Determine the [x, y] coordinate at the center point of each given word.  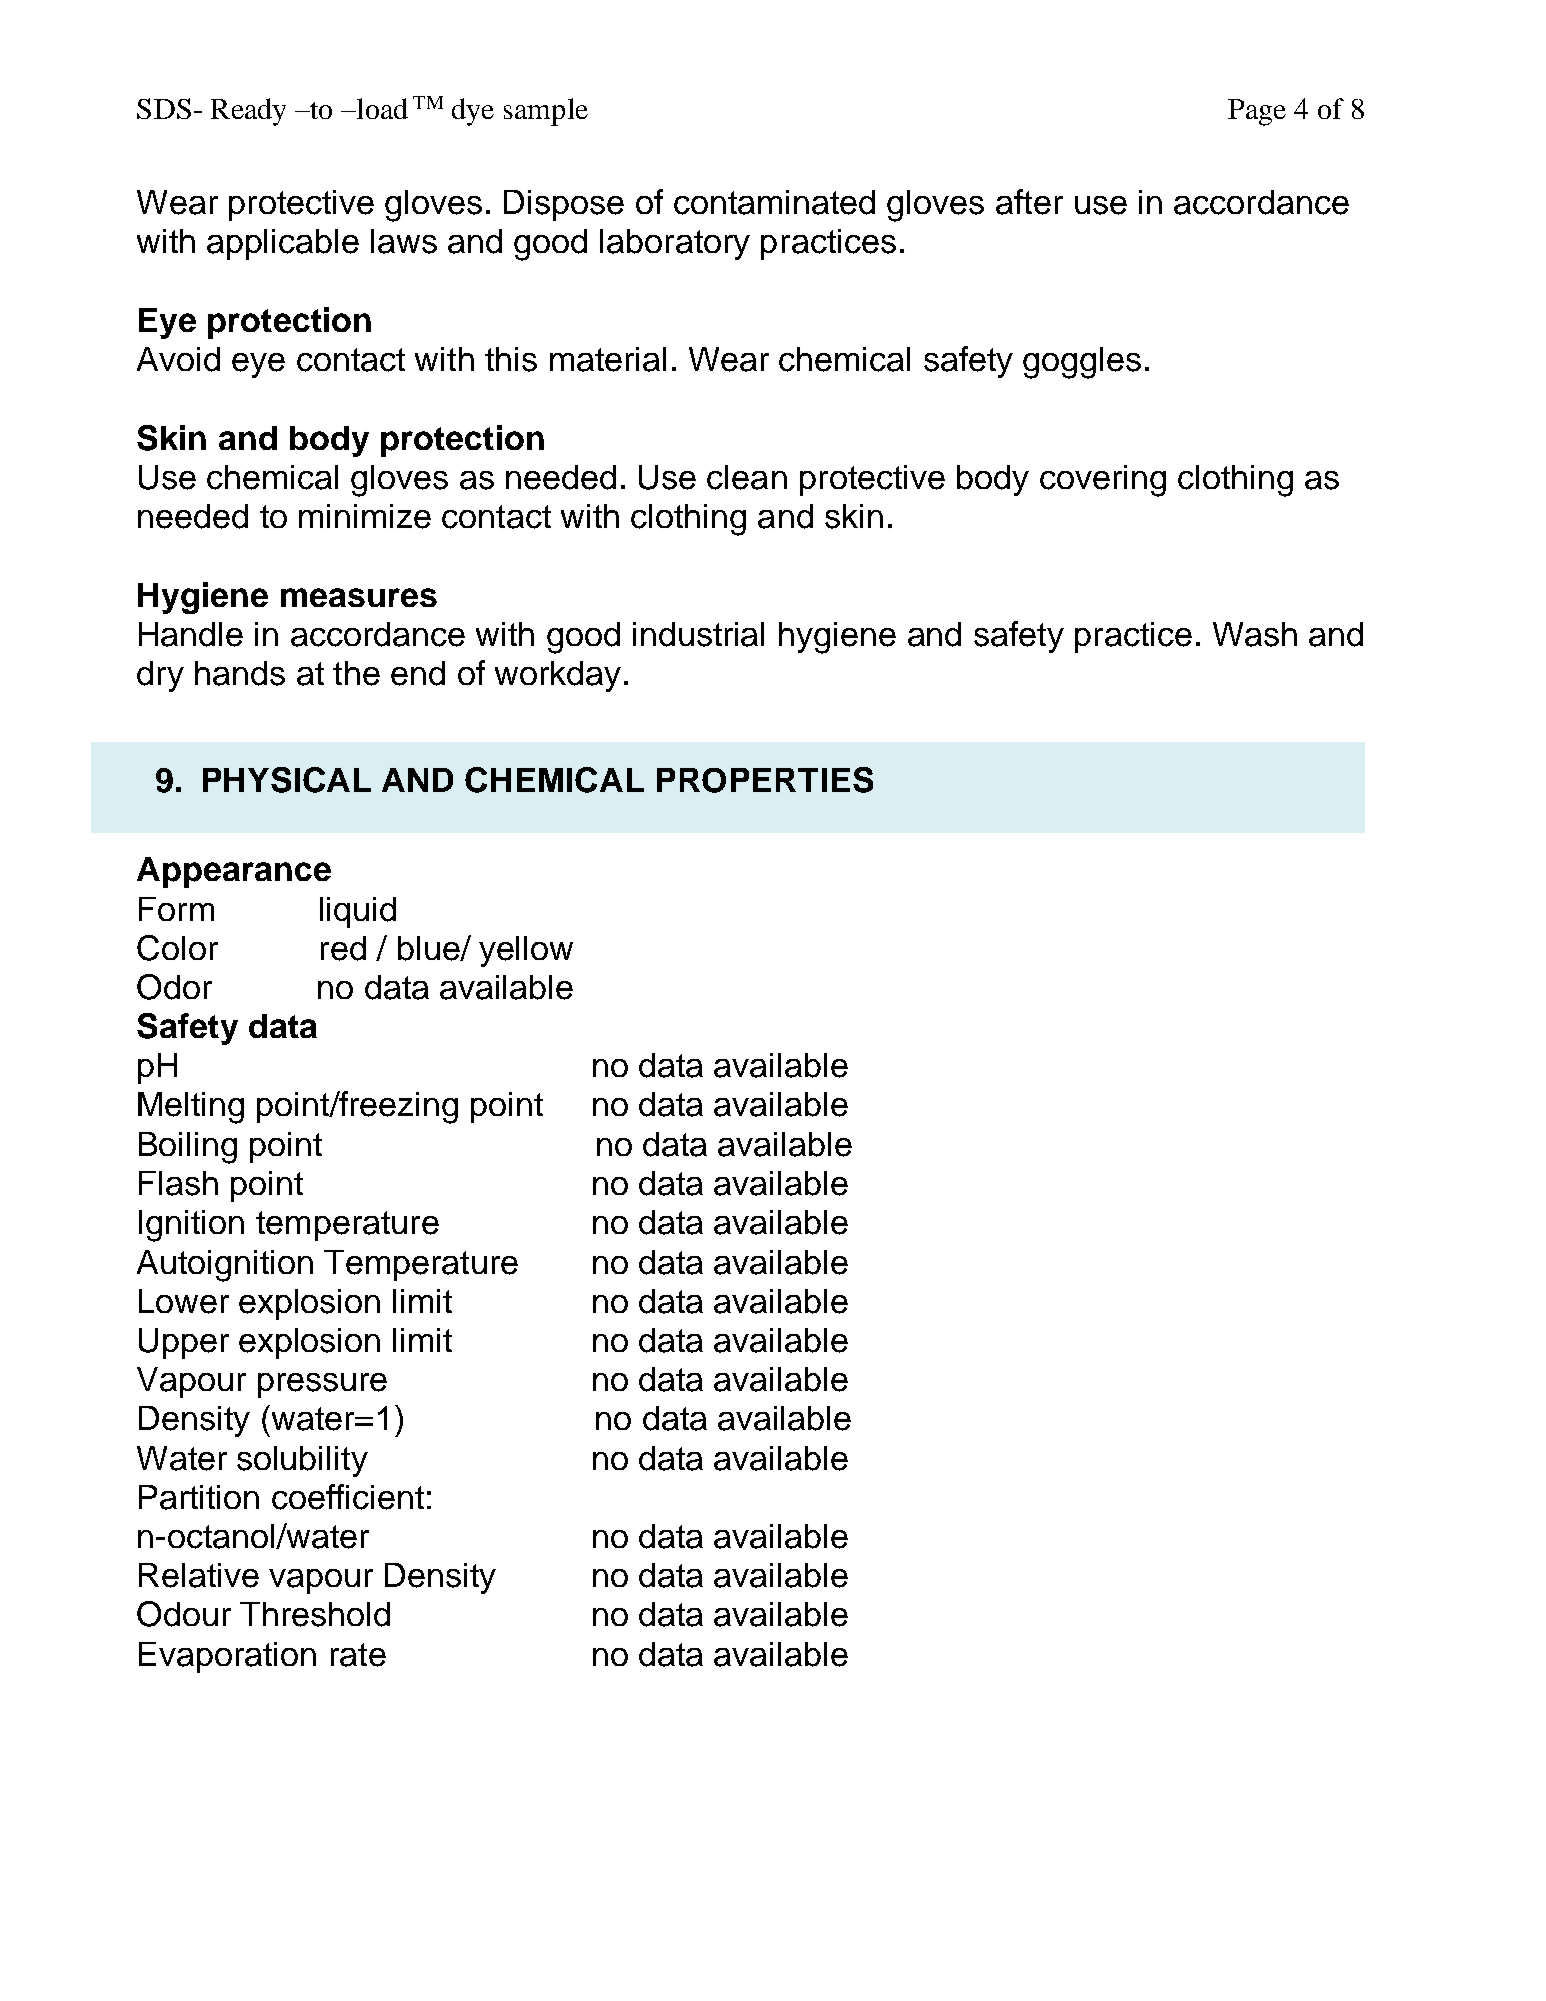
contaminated [774, 202]
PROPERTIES [765, 780]
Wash [1255, 634]
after [1029, 202]
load [381, 108]
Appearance [234, 872]
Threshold [315, 1614]
